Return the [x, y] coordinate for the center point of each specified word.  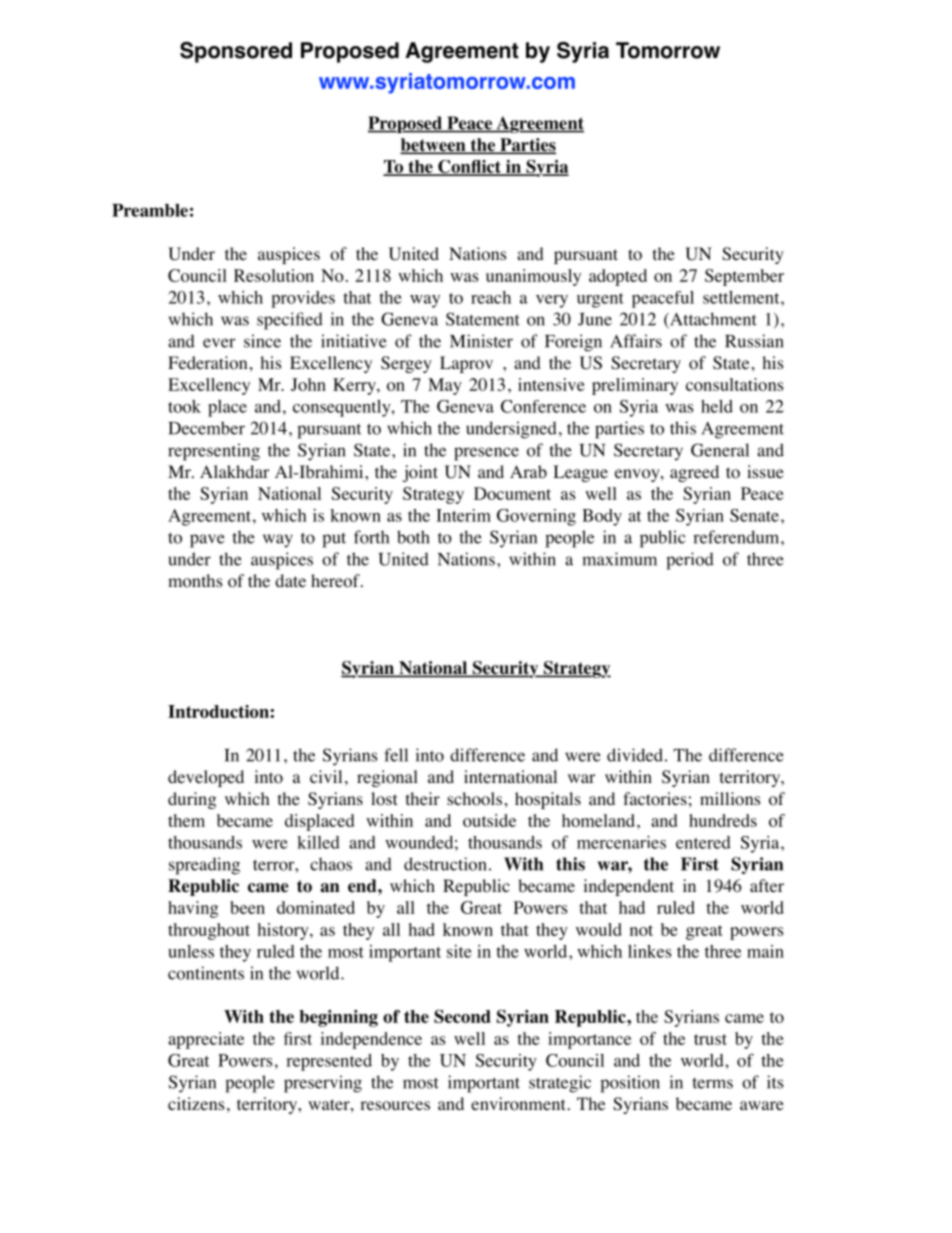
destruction [445, 864]
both [413, 537]
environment [518, 1104]
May [445, 386]
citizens [196, 1103]
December [206, 428]
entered [703, 842]
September [744, 277]
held [717, 406]
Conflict [469, 168]
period [690, 561]
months [195, 581]
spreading [204, 866]
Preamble [150, 210]
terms [712, 1083]
